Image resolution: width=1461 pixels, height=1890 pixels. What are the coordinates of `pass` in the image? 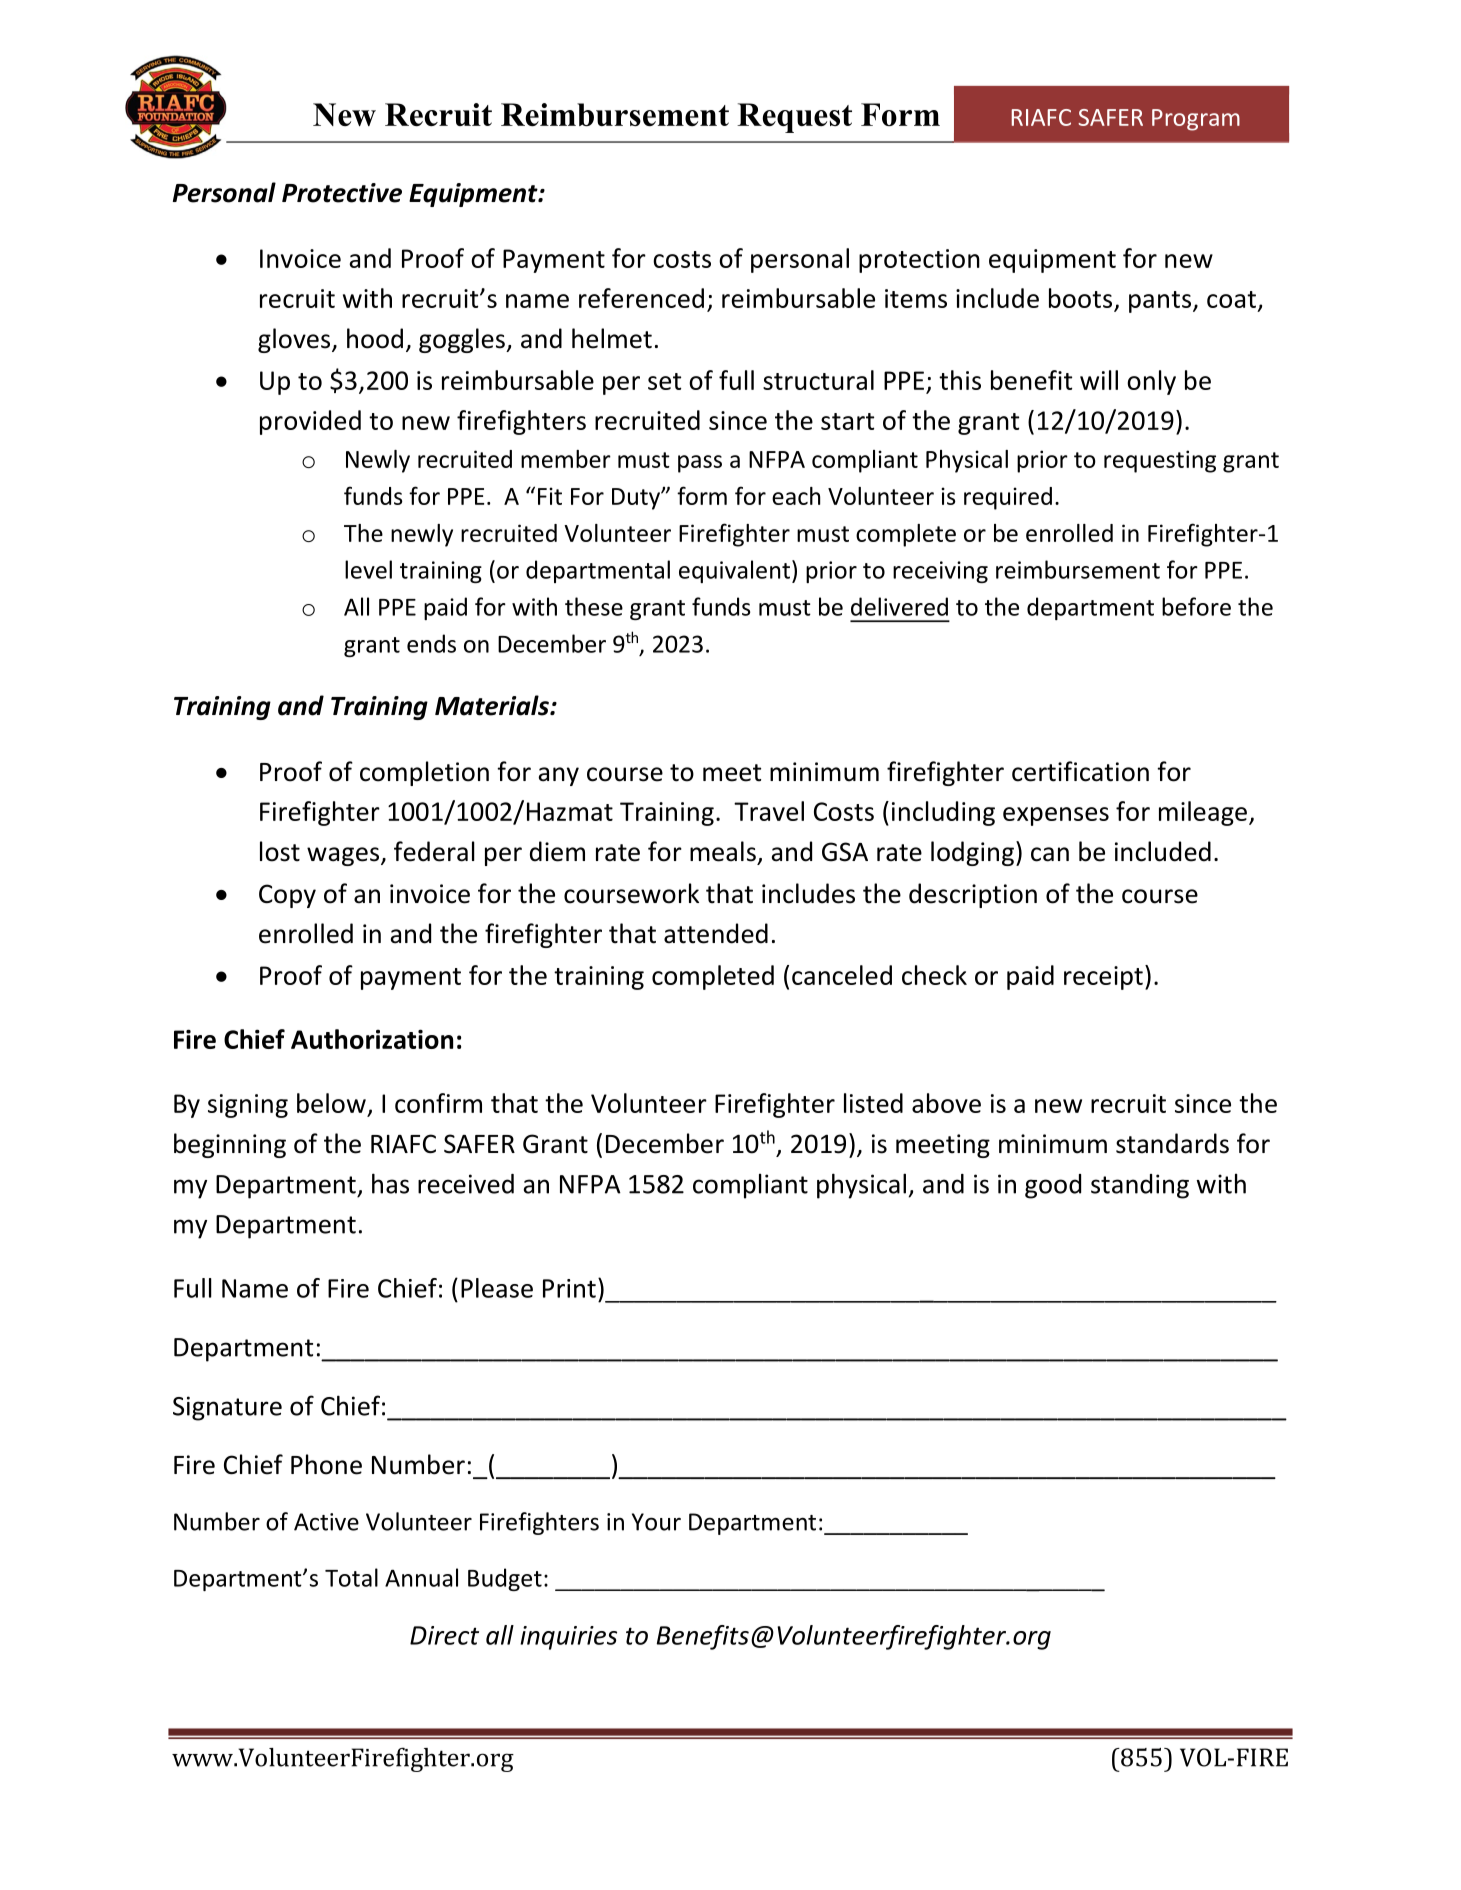 It's located at (700, 464).
